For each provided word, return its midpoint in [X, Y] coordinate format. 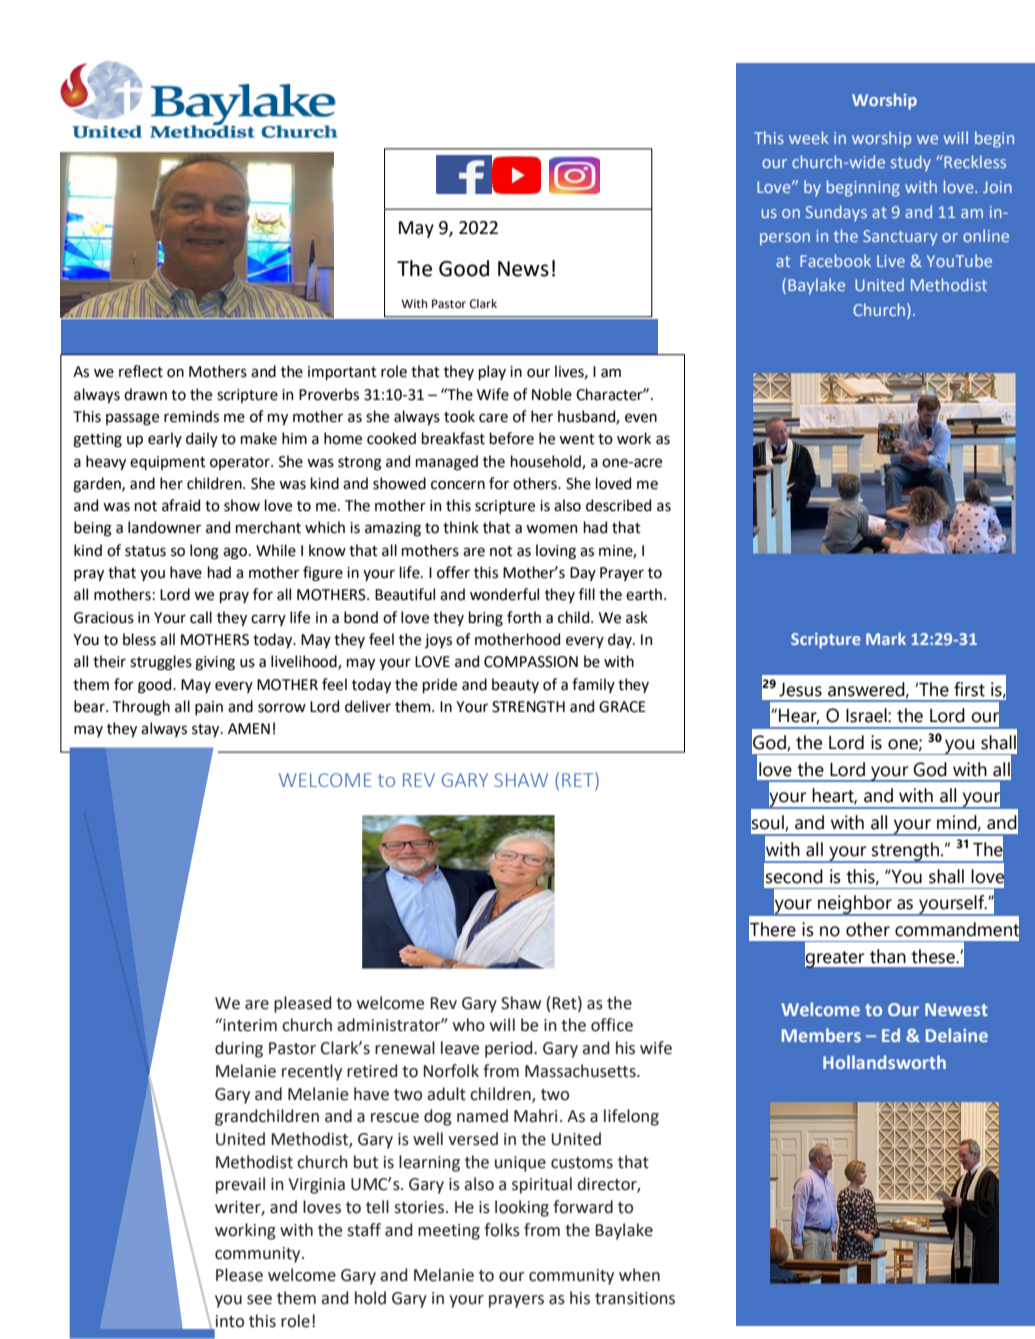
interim [249, 1025]
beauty [515, 685]
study [911, 163]
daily [202, 439]
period [510, 1049]
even [641, 418]
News [523, 269]
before [512, 438]
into [230, 1321]
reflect [141, 371]
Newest [956, 1009]
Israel [867, 715]
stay [207, 730]
